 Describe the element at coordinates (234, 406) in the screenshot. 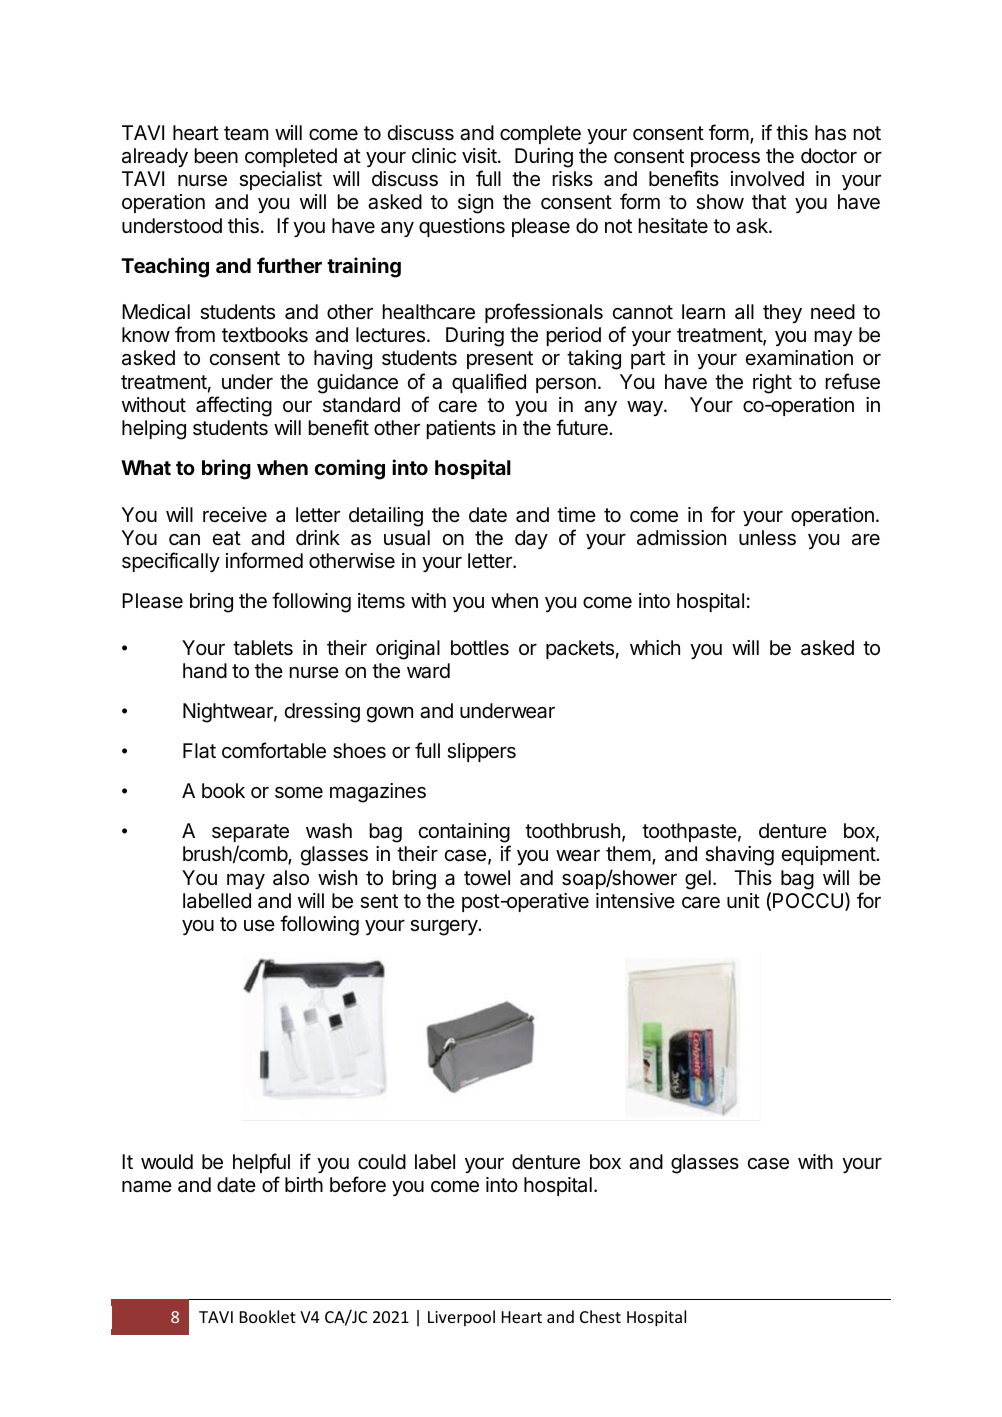

I see `affecting` at that location.
